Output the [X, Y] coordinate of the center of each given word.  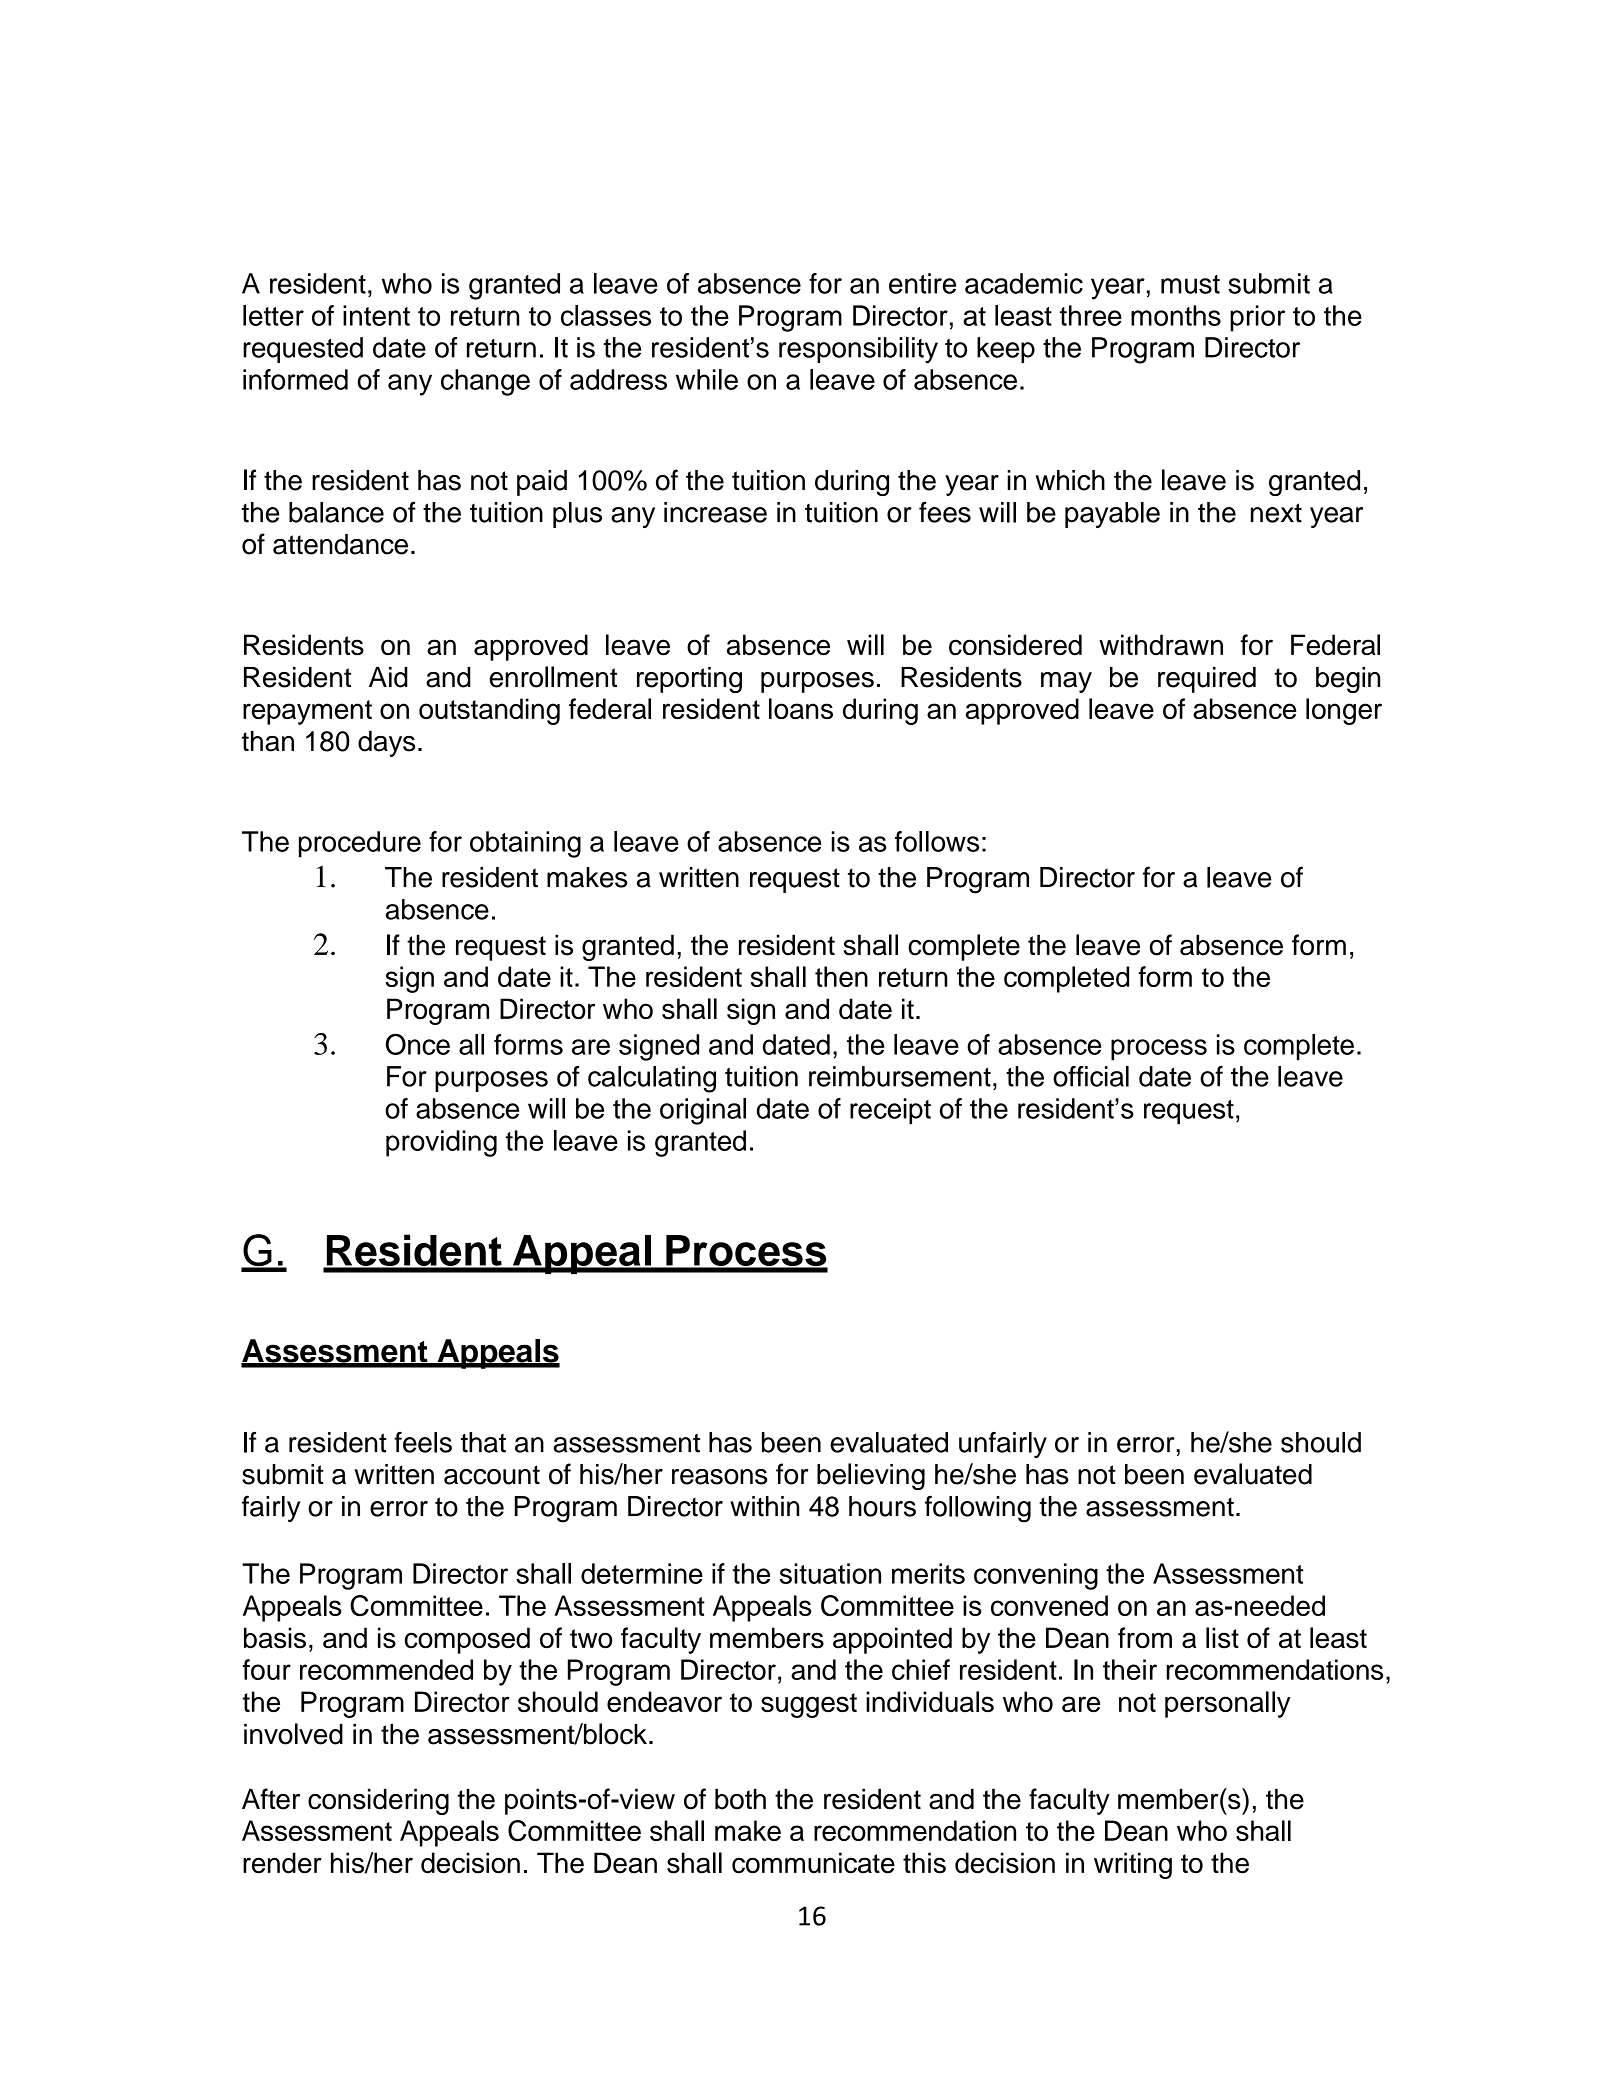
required [1207, 680]
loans [801, 708]
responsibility [858, 350]
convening [1036, 1576]
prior [1257, 318]
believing [871, 1476]
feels [423, 1442]
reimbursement [900, 1076]
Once [418, 1044]
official [1091, 1076]
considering [378, 1801]
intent [376, 315]
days [386, 743]
